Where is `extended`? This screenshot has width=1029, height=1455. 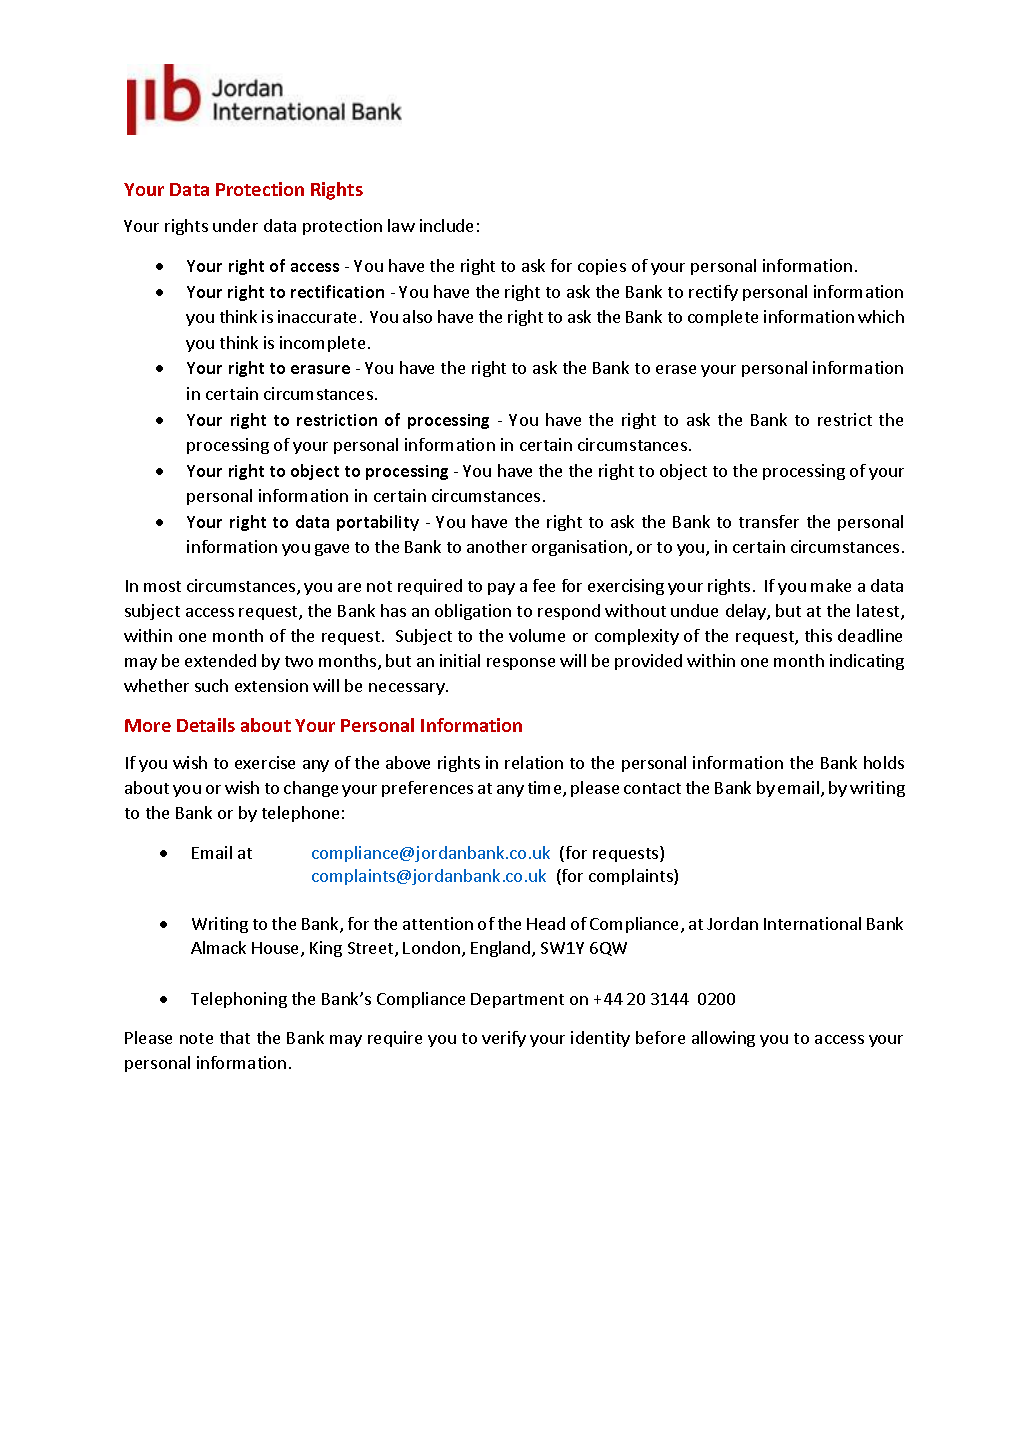 extended is located at coordinates (220, 660).
